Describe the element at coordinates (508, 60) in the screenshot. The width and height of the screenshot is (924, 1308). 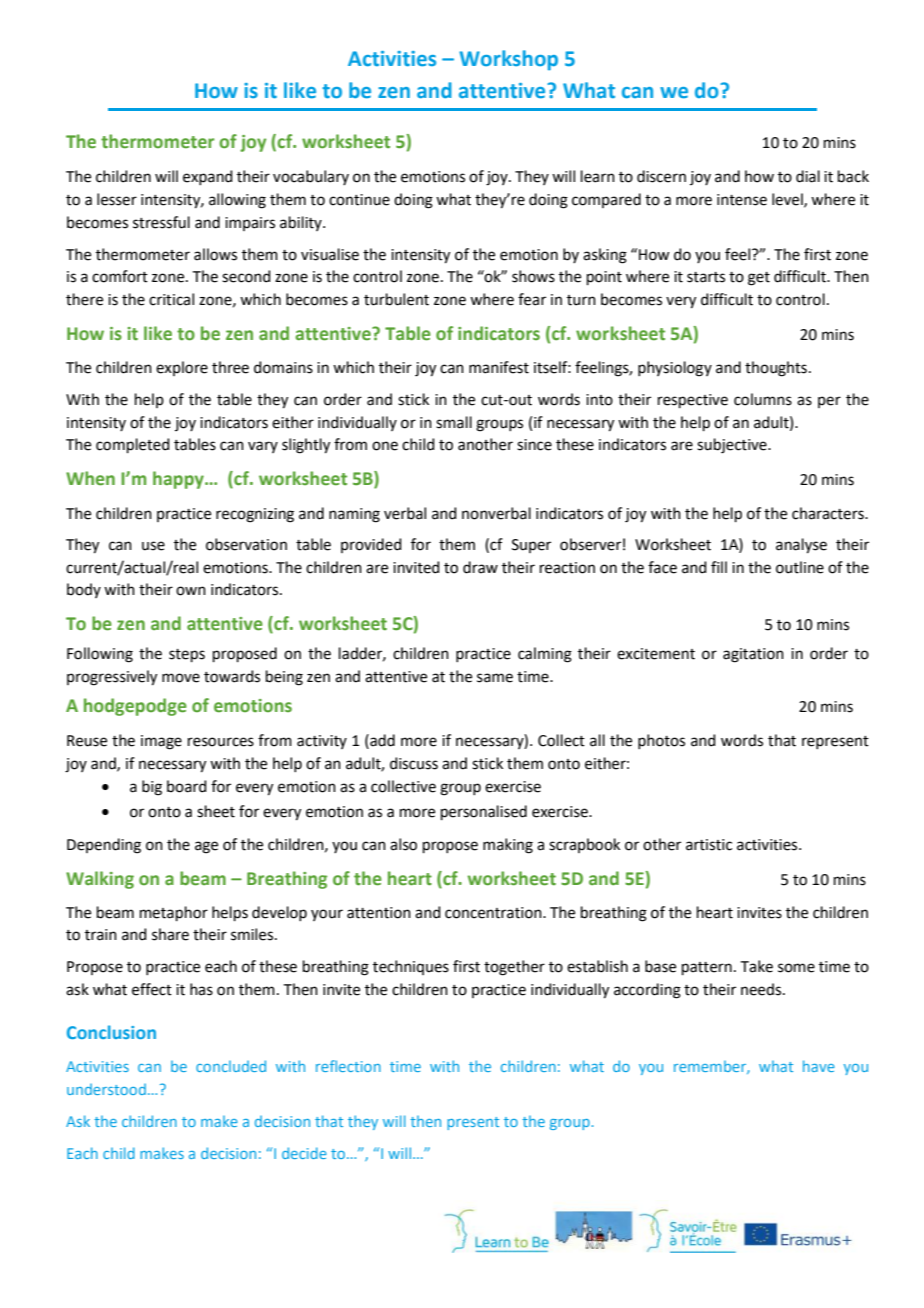
I see `Workshop` at that location.
